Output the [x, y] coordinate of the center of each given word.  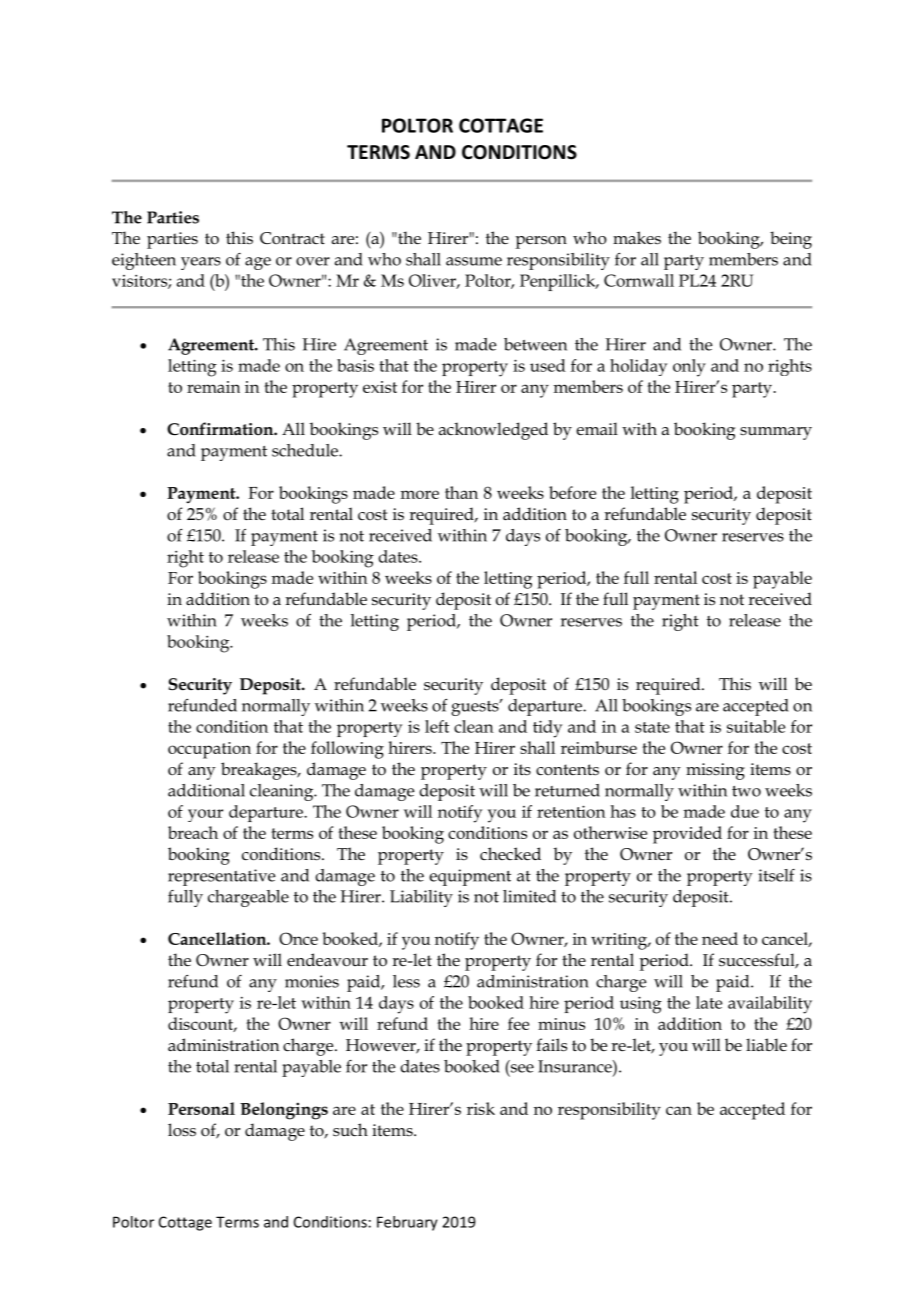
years [201, 263]
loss [182, 1129]
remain [213, 387]
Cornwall [639, 280]
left [437, 726]
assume [474, 261]
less [406, 981]
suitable [756, 726]
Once [298, 938]
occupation [209, 750]
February [407, 1223]
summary [776, 433]
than [461, 492]
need [720, 938]
